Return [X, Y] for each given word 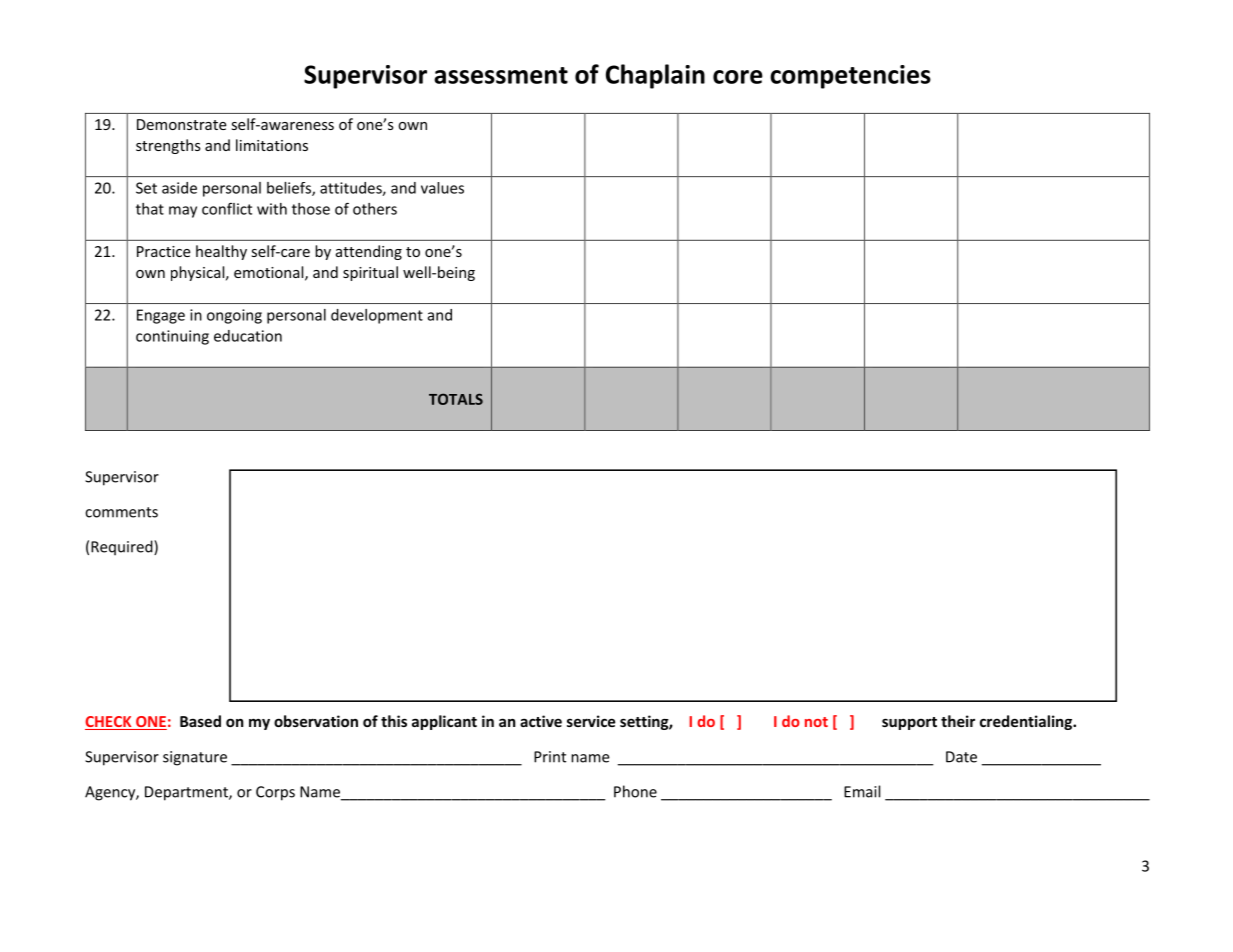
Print [550, 757]
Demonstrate [182, 124]
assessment [501, 75]
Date [961, 757]
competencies [850, 77]
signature [195, 758]
